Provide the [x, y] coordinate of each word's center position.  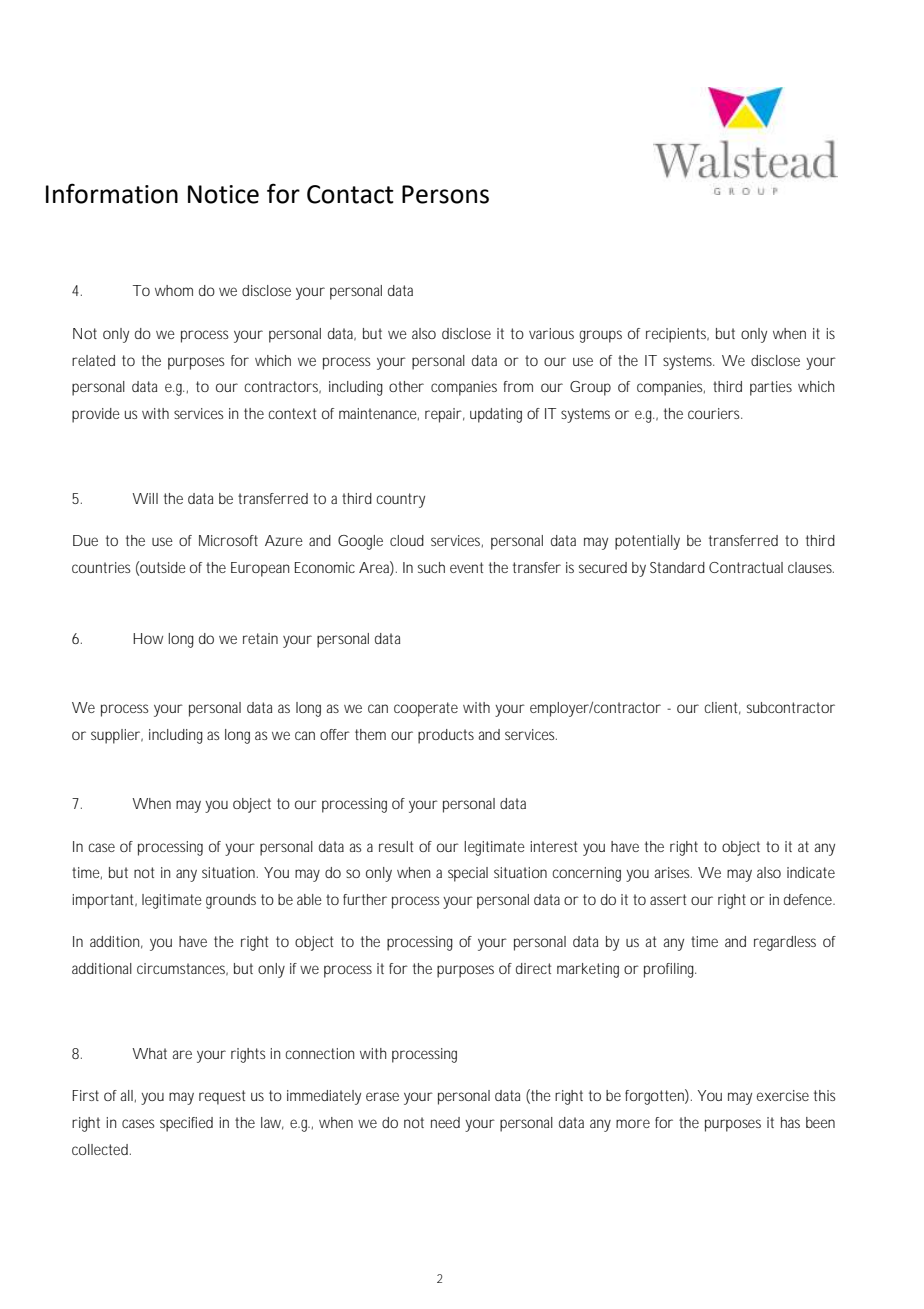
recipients [677, 335]
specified [186, 1124]
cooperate [426, 709]
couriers [715, 413]
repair [445, 415]
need [445, 1122]
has [790, 1122]
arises [673, 872]
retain [260, 638]
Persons [445, 194]
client [723, 708]
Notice [223, 194]
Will [145, 498]
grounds [231, 901]
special [468, 874]
